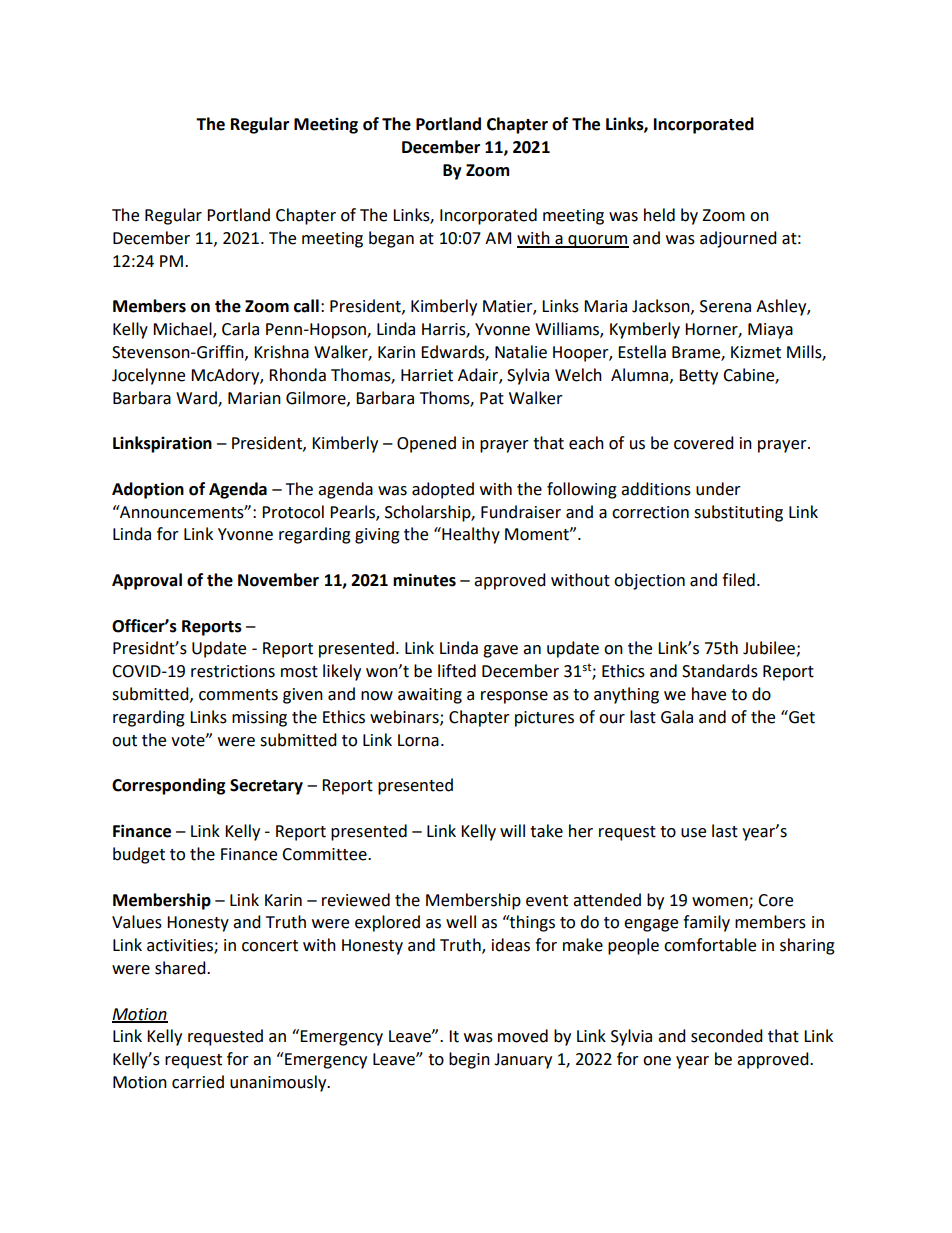 The width and height of the document is (952, 1233). I want to click on Opened, so click(426, 444).
